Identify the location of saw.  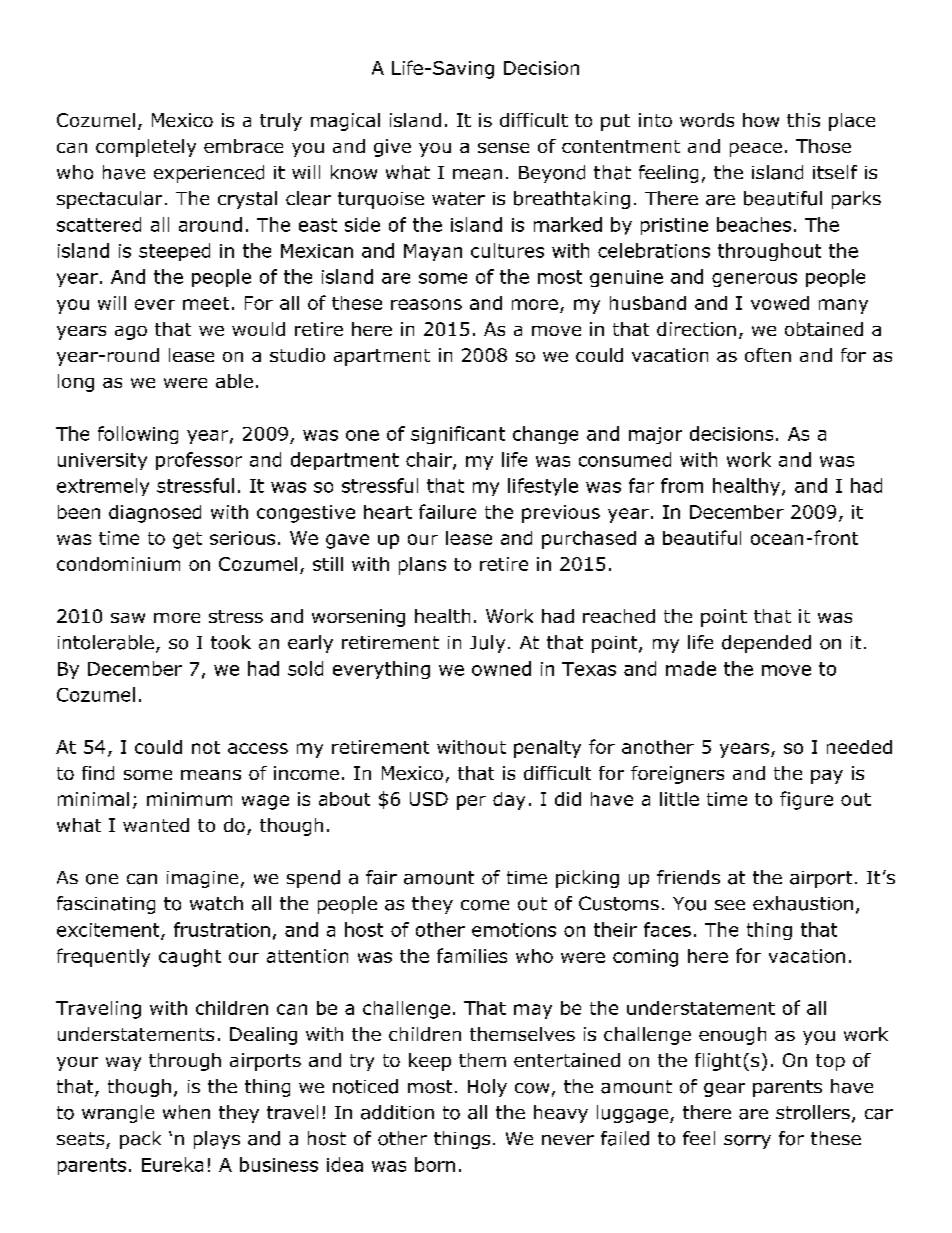
(128, 618).
